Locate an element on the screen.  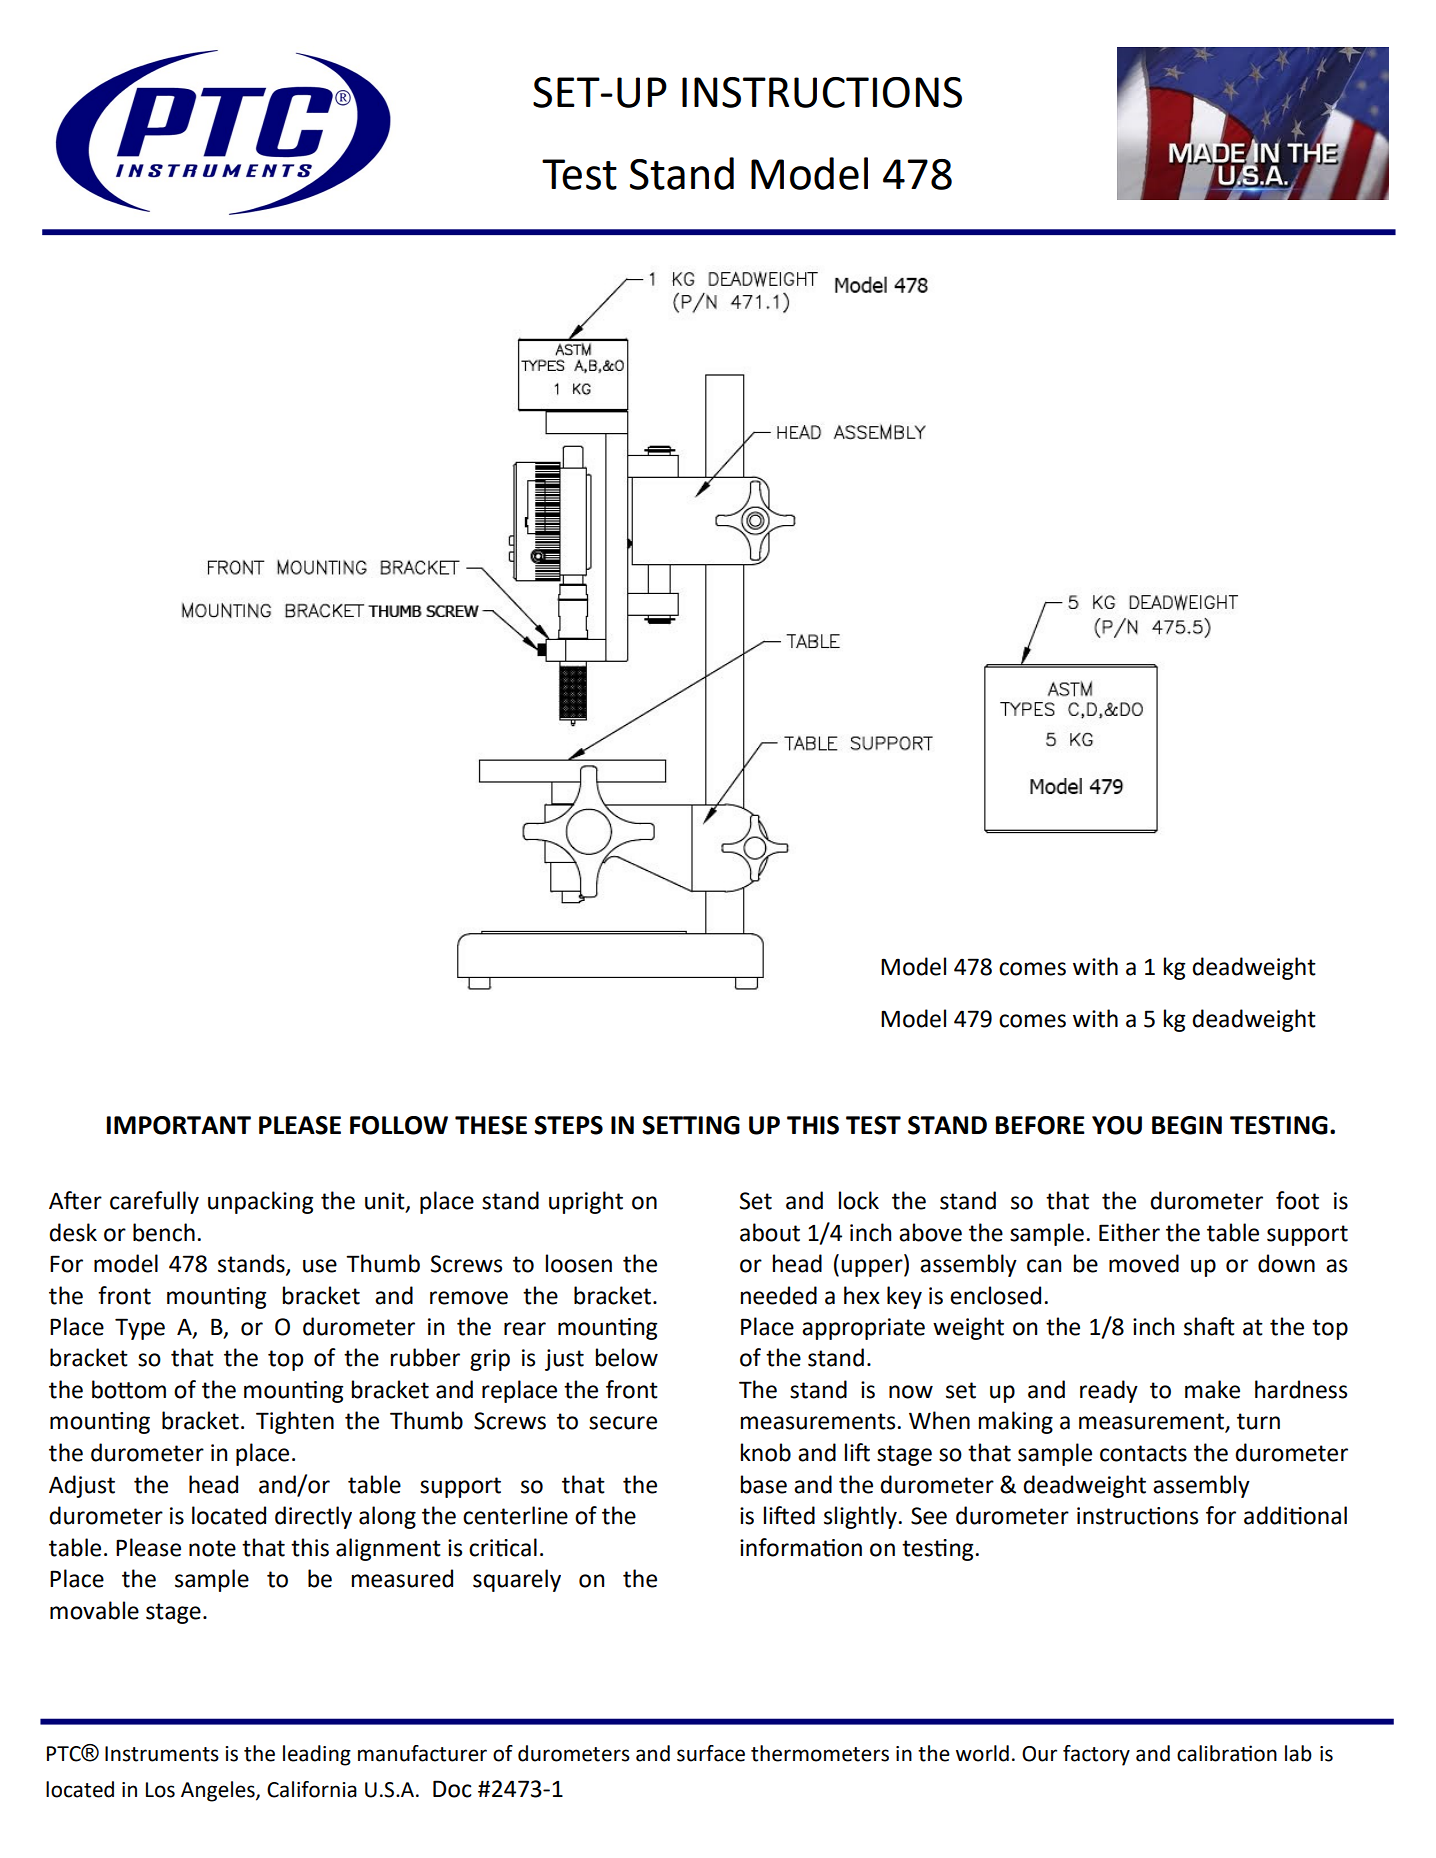
additional is located at coordinates (1295, 1515).
